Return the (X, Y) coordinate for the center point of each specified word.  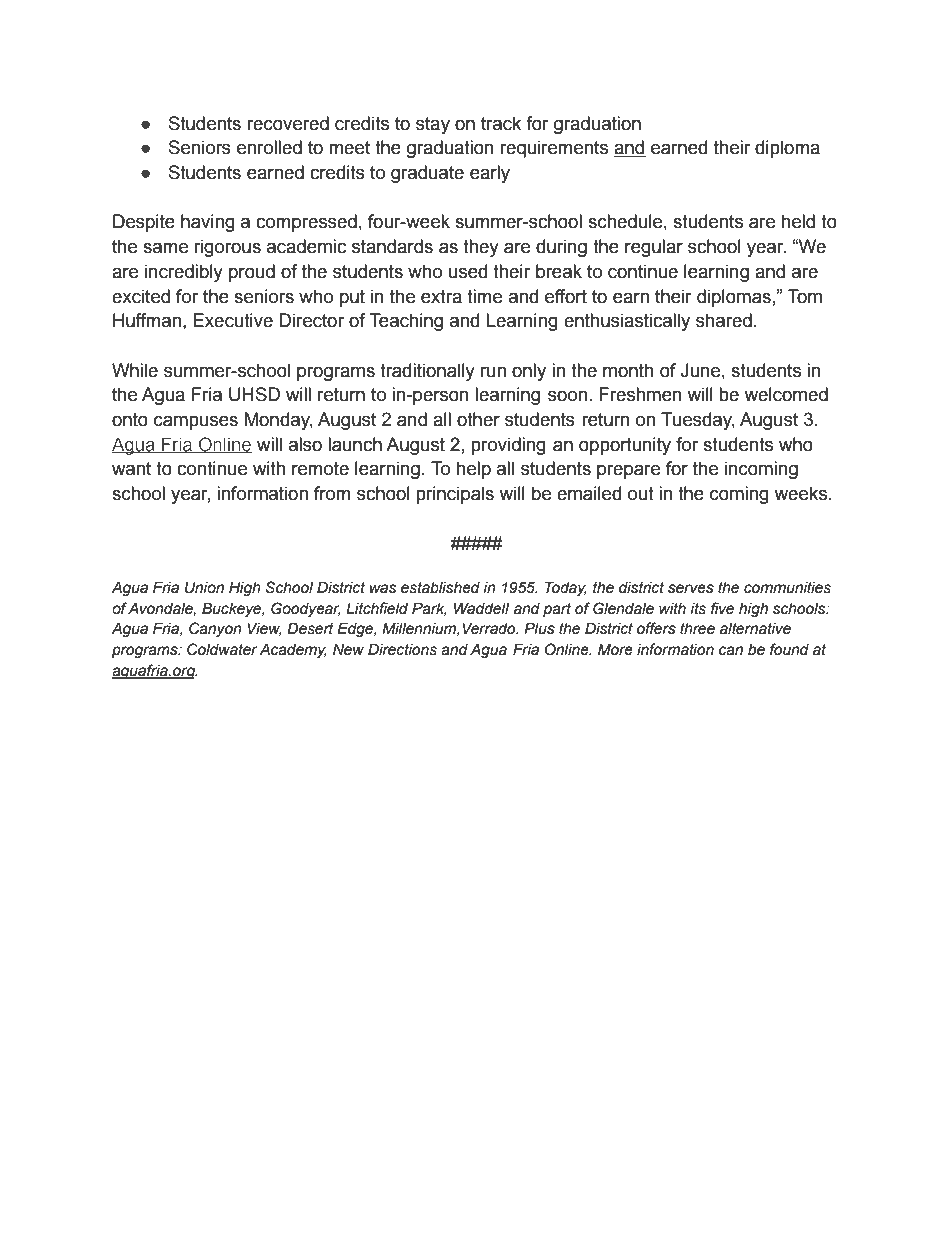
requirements (554, 149)
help (474, 470)
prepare (628, 471)
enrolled (269, 147)
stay (433, 125)
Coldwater (222, 649)
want (131, 469)
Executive (233, 320)
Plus (539, 628)
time (484, 296)
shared (724, 320)
